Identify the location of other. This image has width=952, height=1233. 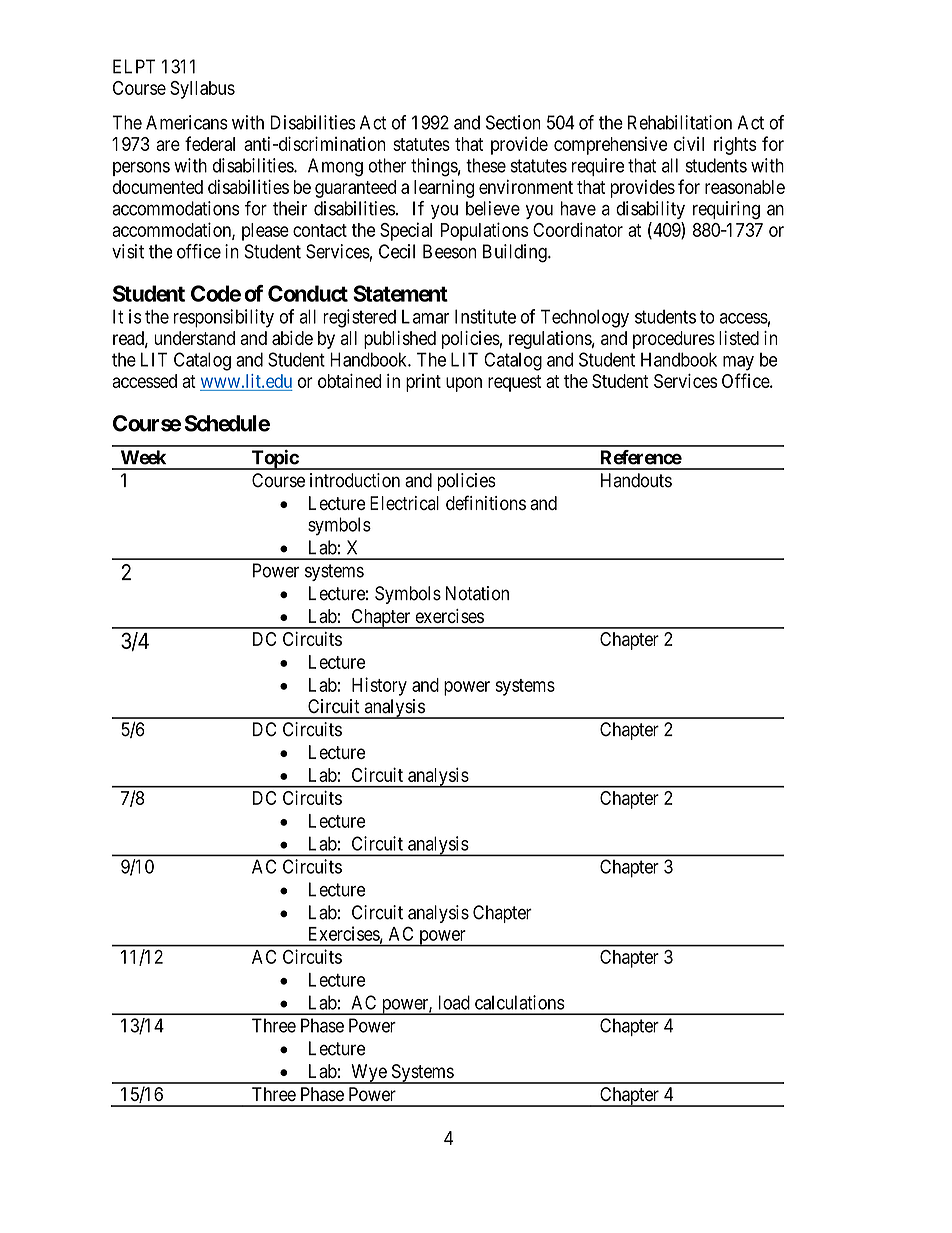
(387, 165).
